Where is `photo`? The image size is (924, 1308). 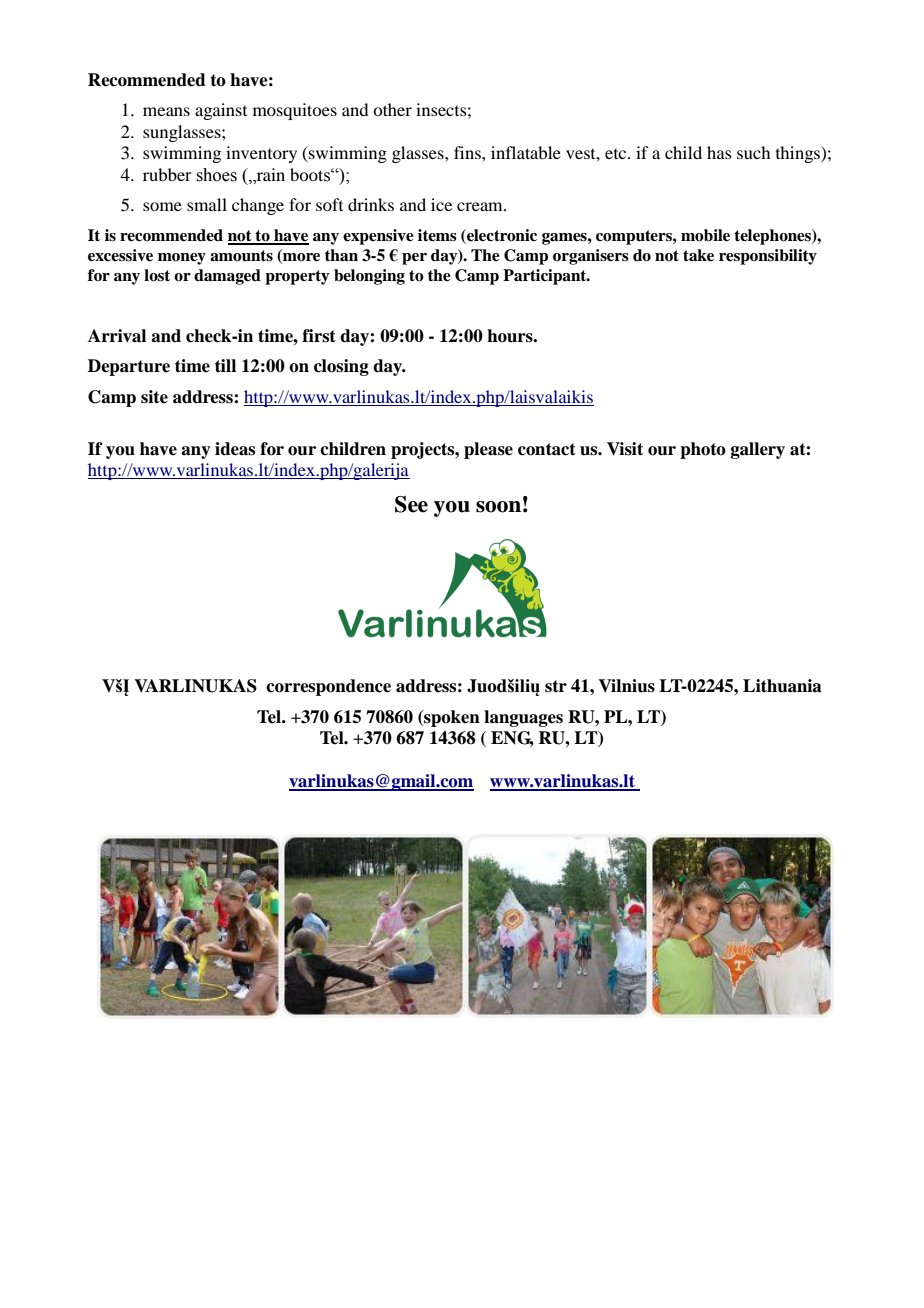 photo is located at coordinates (703, 450).
